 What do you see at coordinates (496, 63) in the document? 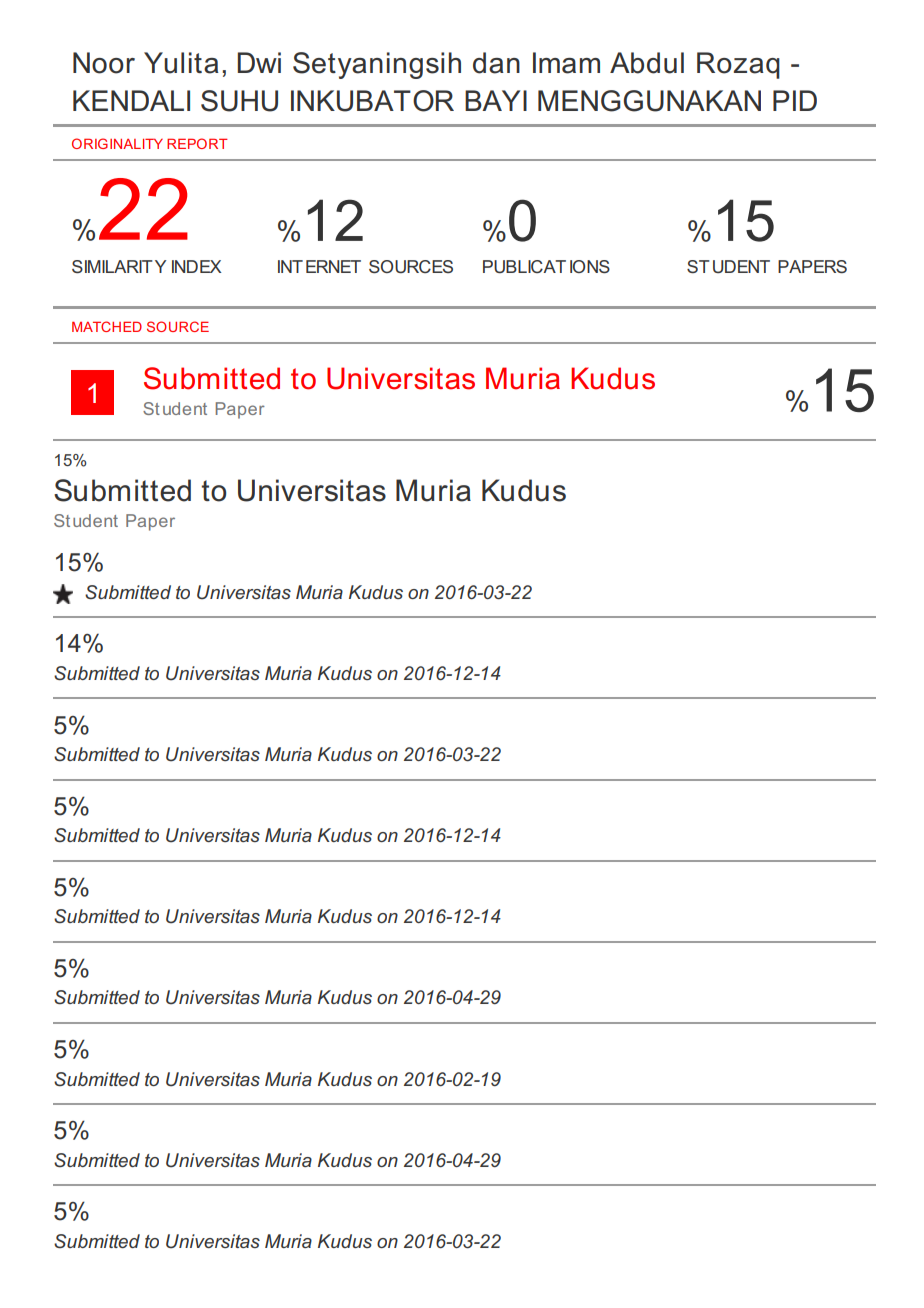
I see `dan` at bounding box center [496, 63].
